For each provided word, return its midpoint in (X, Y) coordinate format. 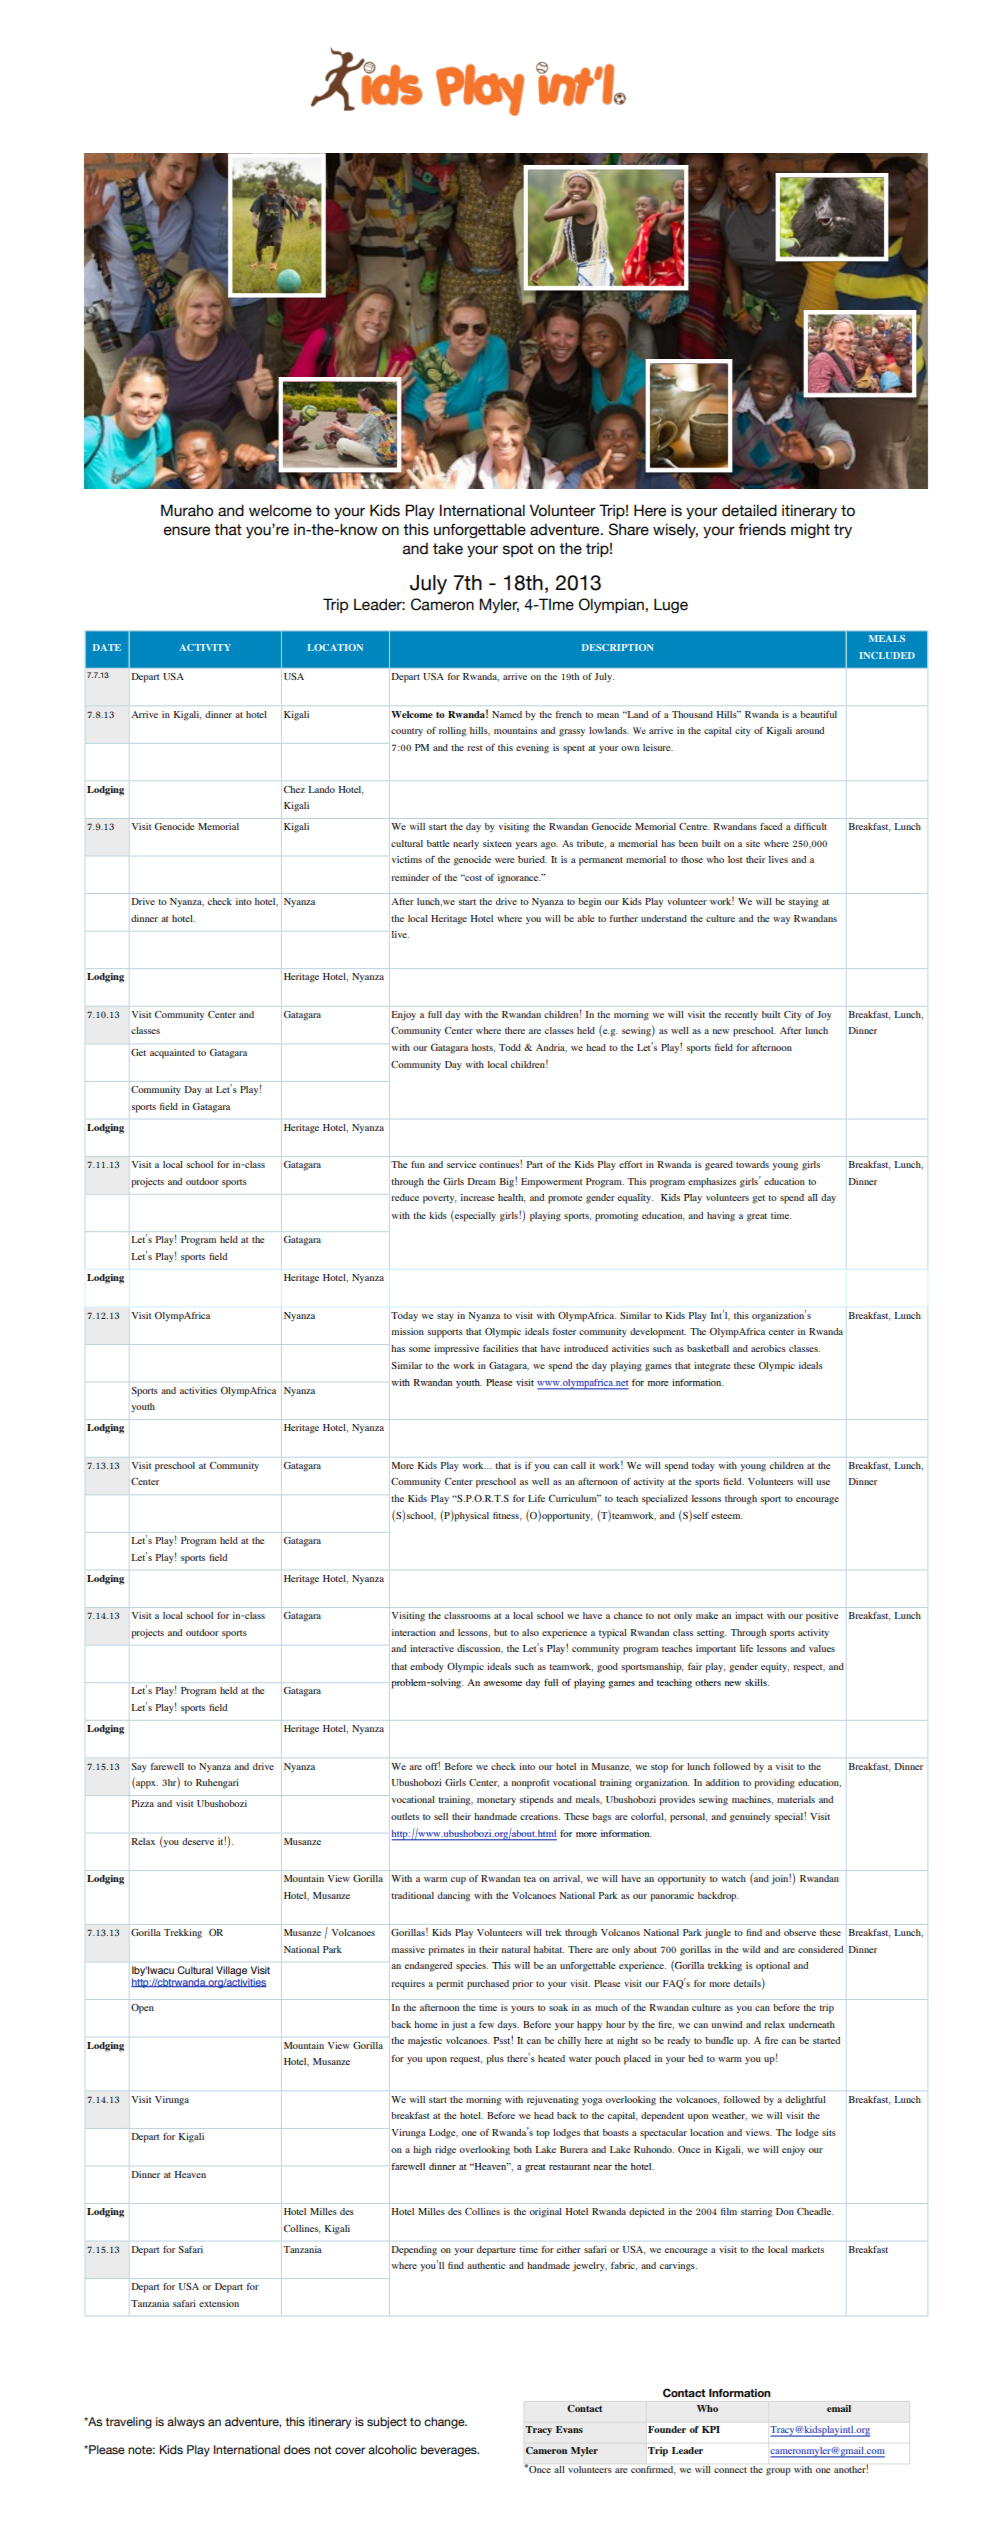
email (839, 2408)
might (810, 530)
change (445, 2423)
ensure (187, 531)
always (186, 2423)
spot (518, 550)
